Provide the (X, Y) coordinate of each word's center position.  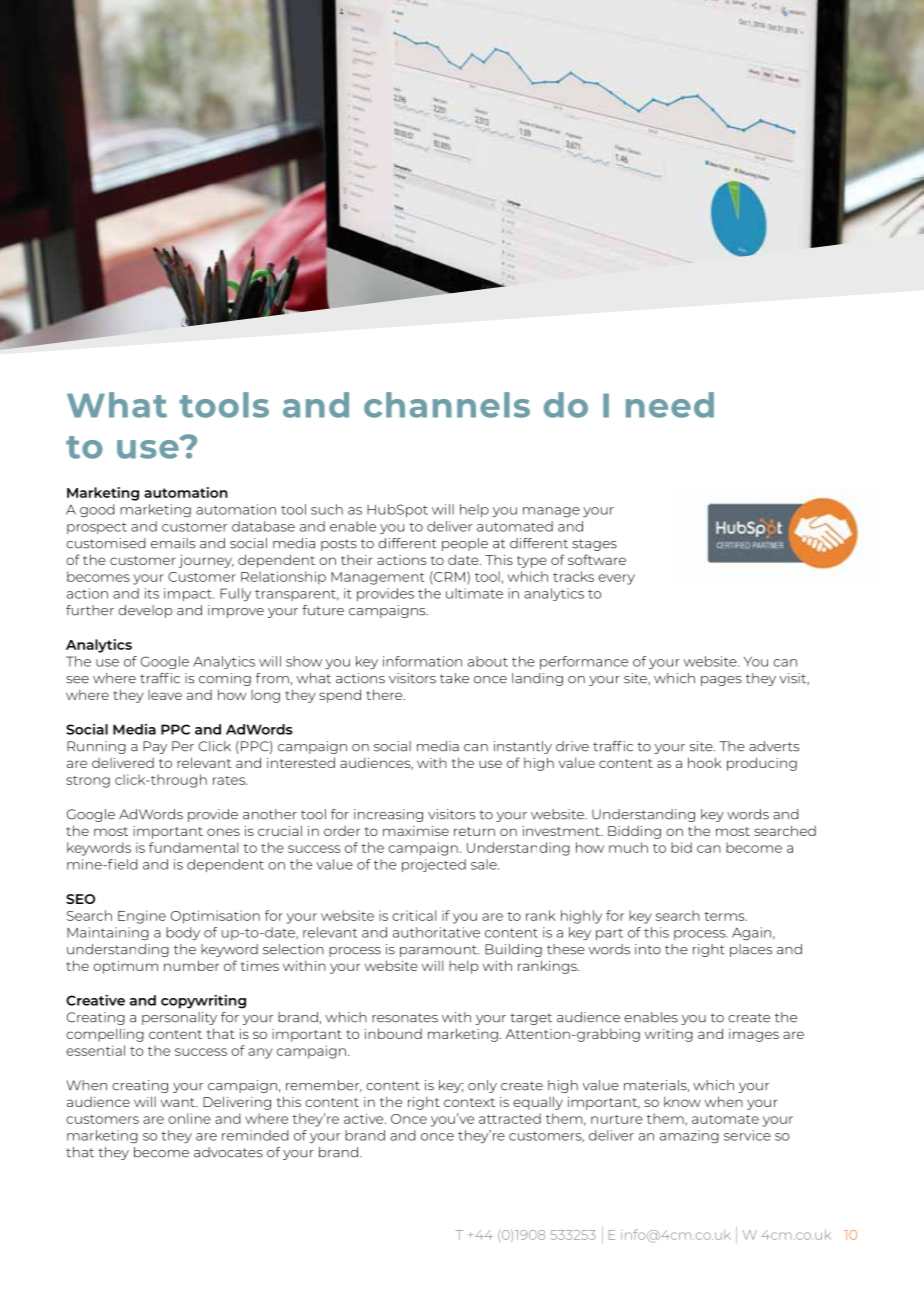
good (97, 511)
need (670, 405)
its (152, 593)
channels (447, 405)
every (616, 579)
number (191, 965)
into (648, 949)
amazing (689, 1137)
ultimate (474, 593)
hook (704, 762)
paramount (439, 951)
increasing (388, 815)
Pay (155, 747)
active (365, 1118)
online (189, 1118)
